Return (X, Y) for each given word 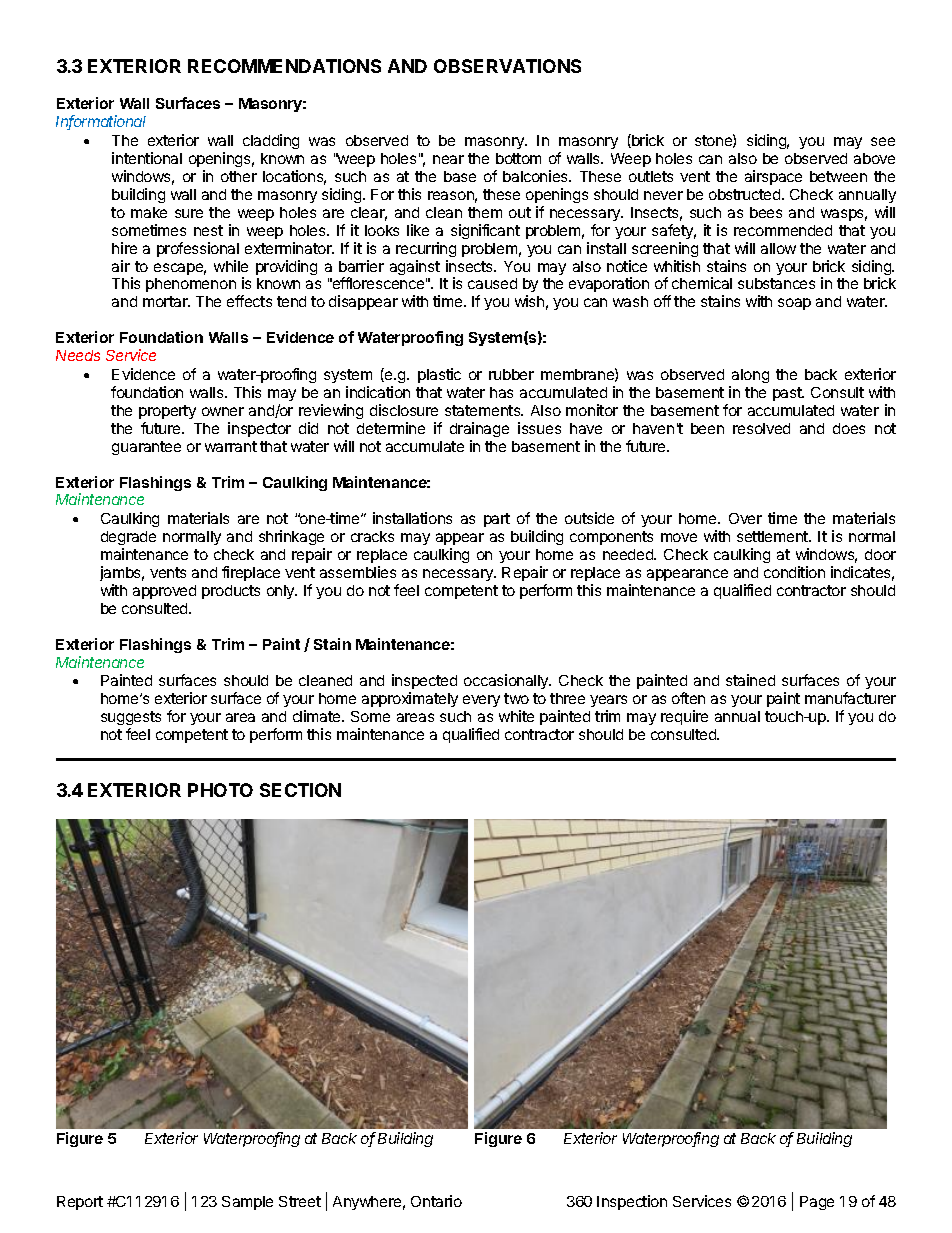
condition (794, 572)
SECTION (300, 790)
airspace (773, 177)
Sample (247, 1203)
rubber (511, 374)
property (167, 412)
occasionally (507, 681)
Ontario (436, 1201)
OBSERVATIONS (507, 66)
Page (817, 1203)
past (788, 394)
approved (164, 592)
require (684, 717)
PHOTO (220, 790)
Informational (101, 122)
